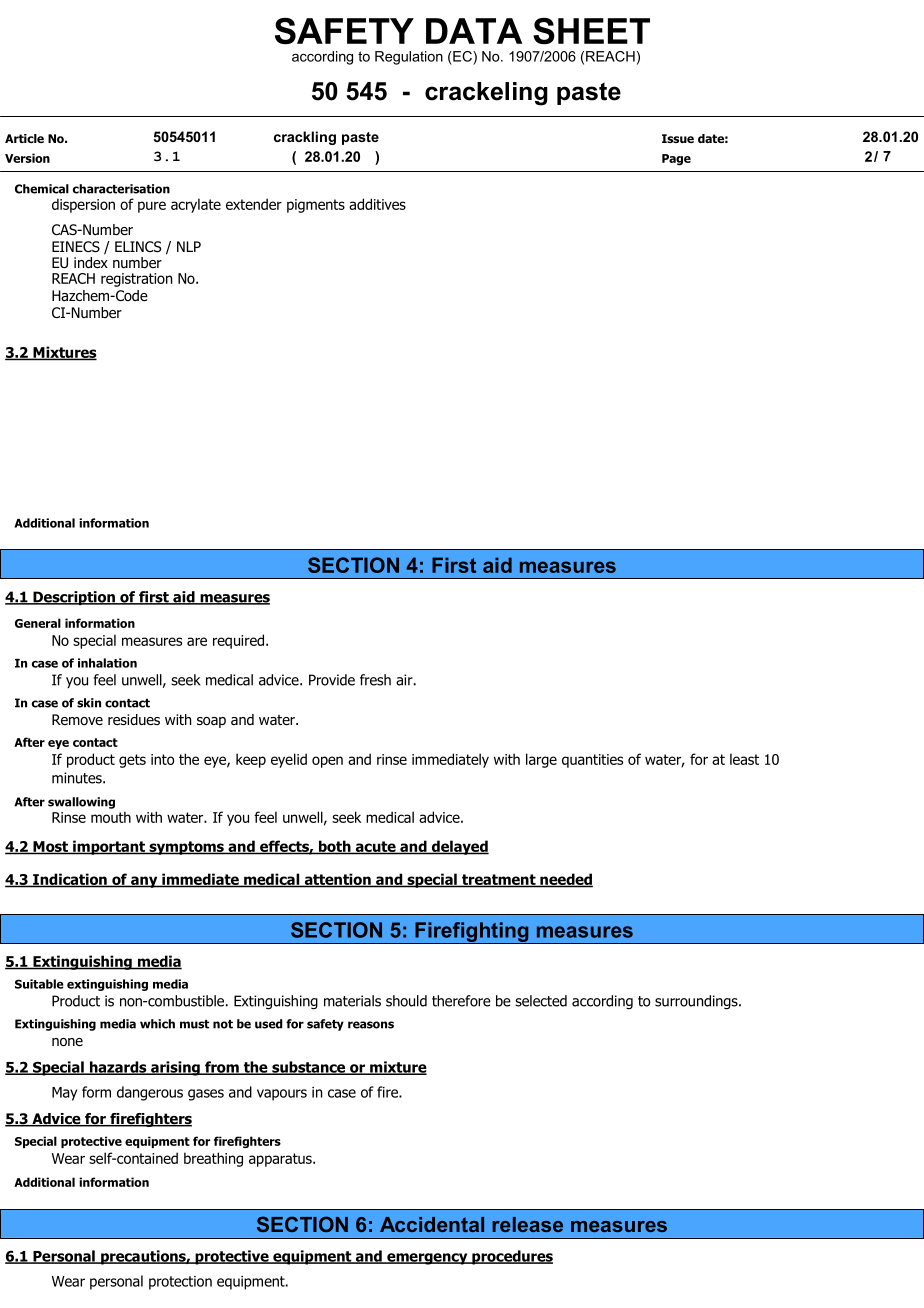 Image resolution: width=924 pixels, height=1308 pixels. What do you see at coordinates (565, 880) in the screenshot?
I see `needed` at bounding box center [565, 880].
